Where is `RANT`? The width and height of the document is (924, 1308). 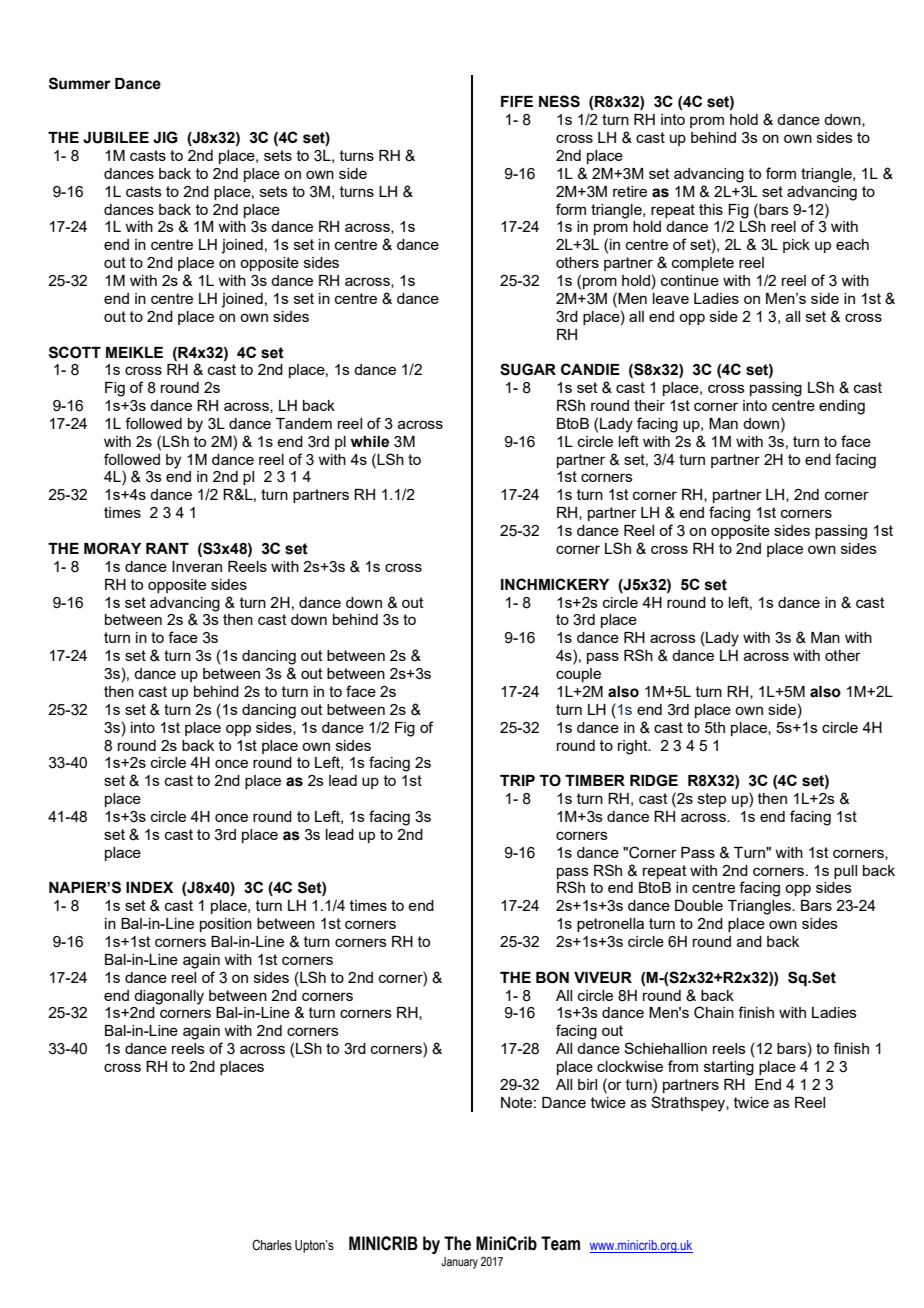 RANT is located at coordinates (167, 548).
